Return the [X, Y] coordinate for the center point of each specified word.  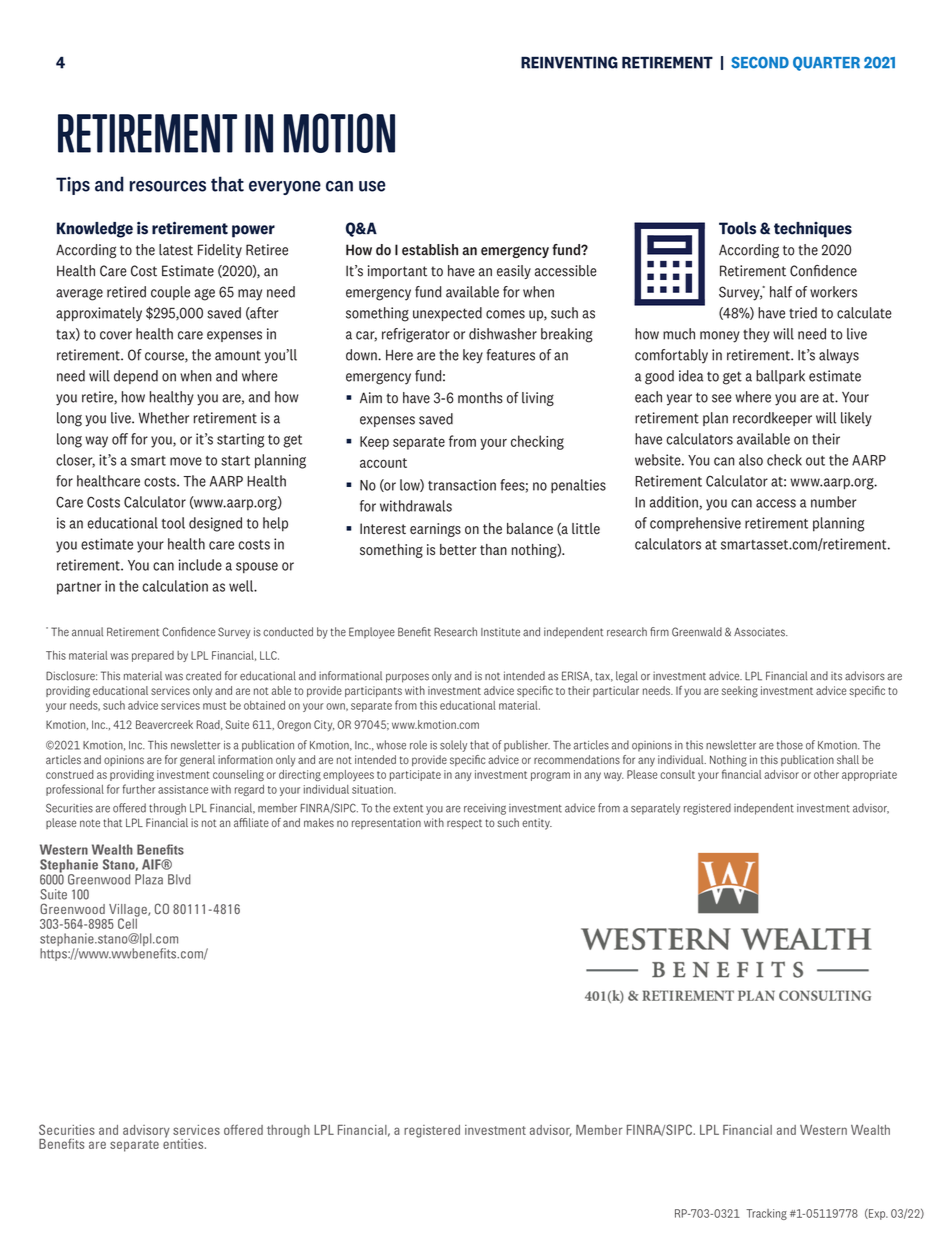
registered [707, 809]
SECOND [760, 62]
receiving [485, 809]
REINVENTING [569, 62]
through [167, 809]
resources [168, 186]
